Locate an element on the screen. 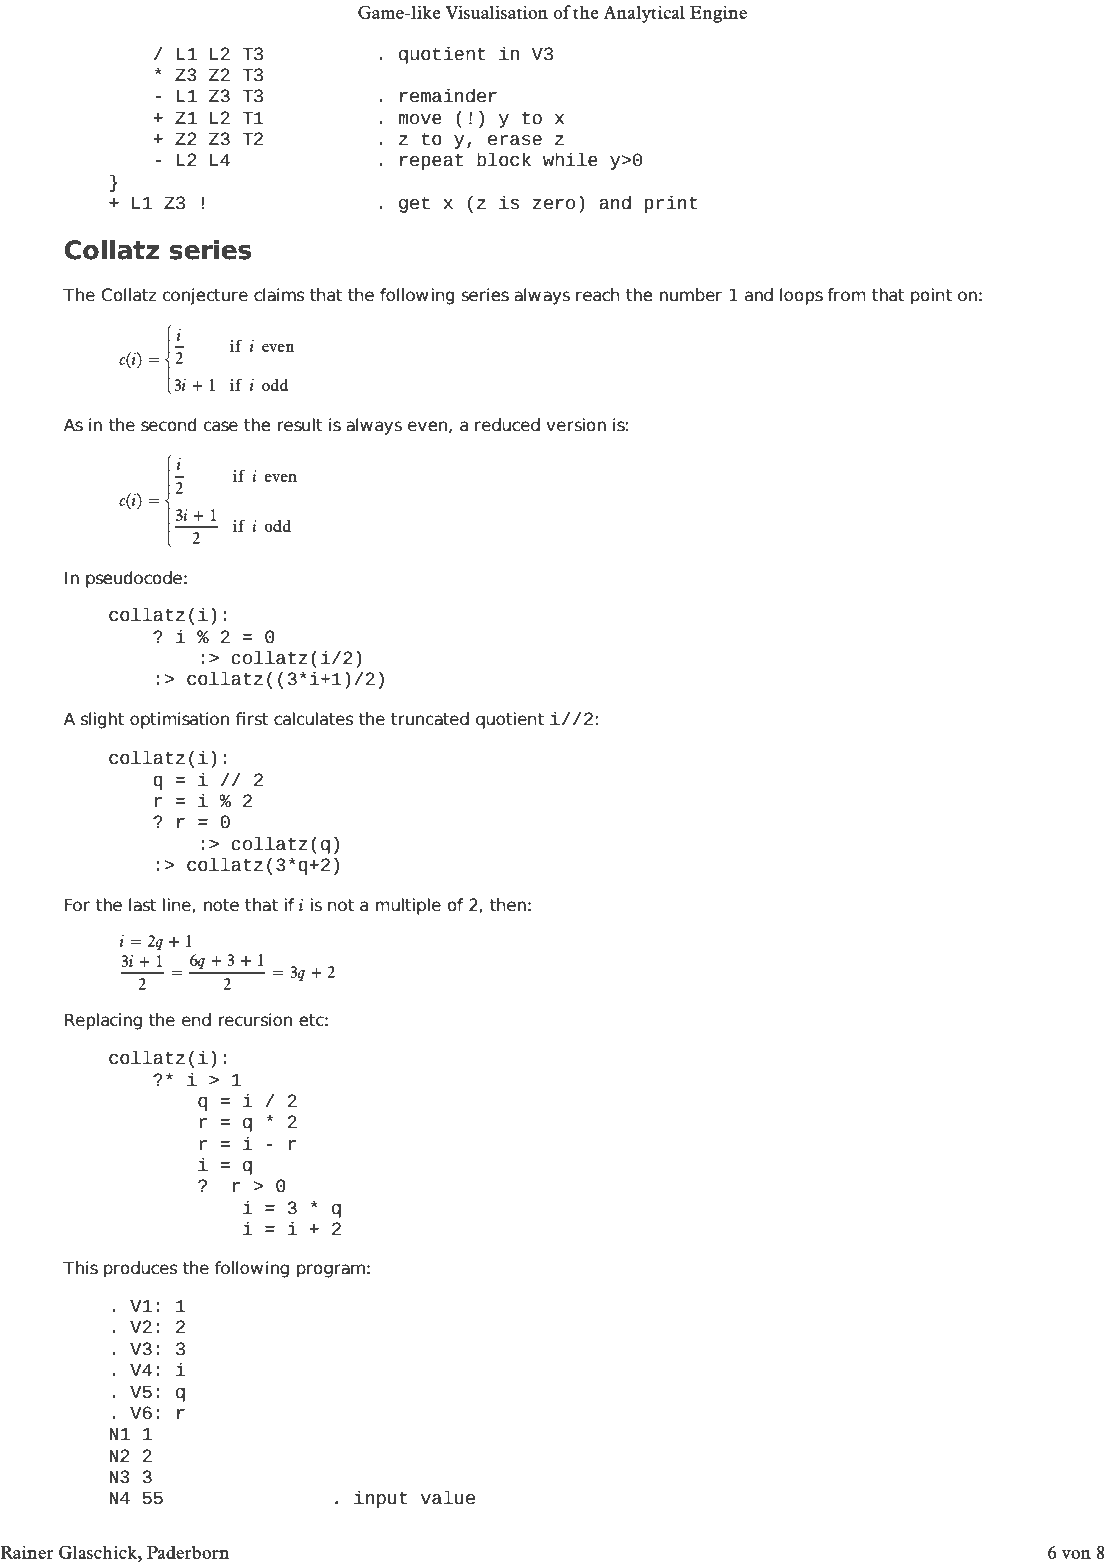  then is located at coordinates (507, 905).
